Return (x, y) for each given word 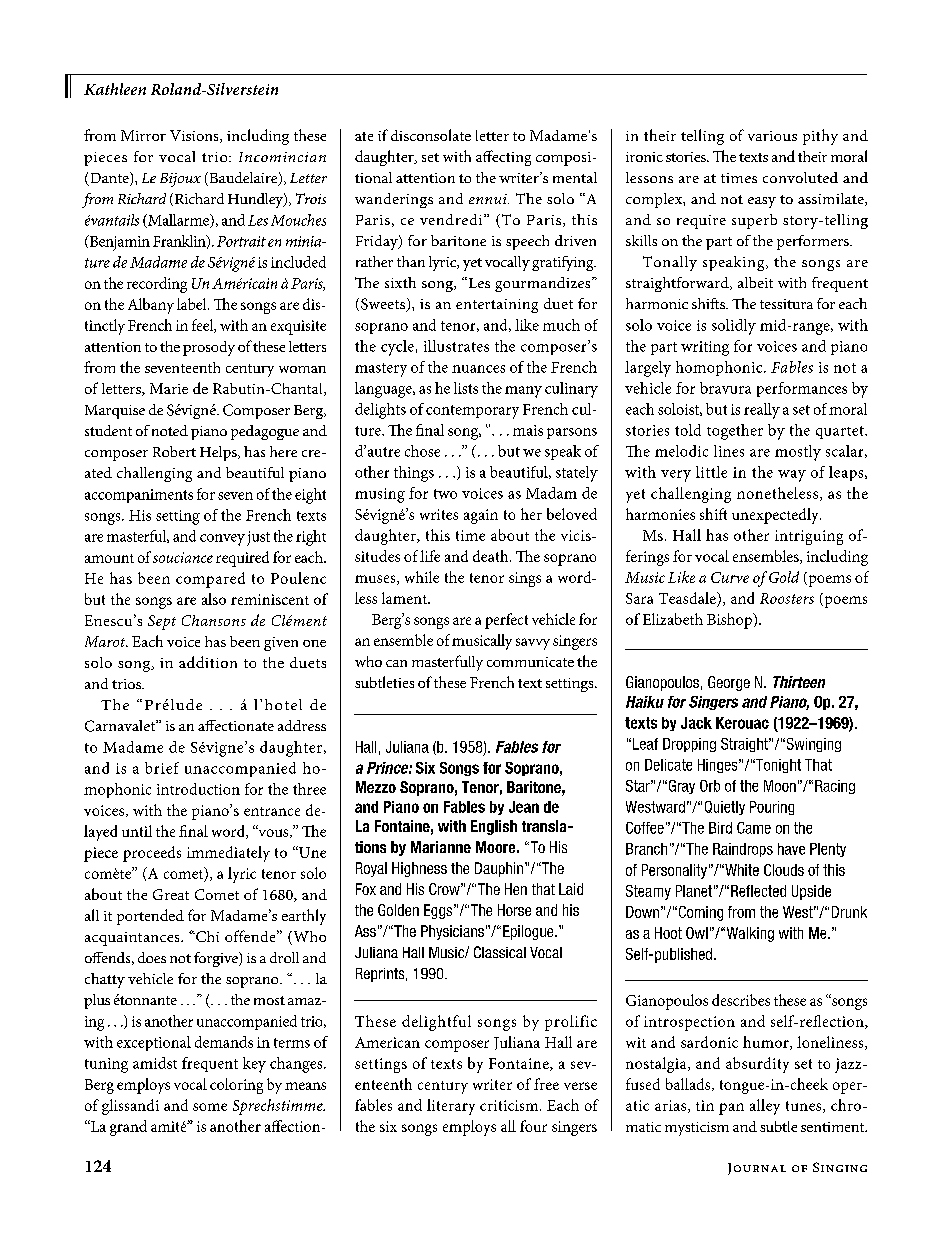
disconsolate (431, 135)
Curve (730, 577)
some (210, 1107)
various (772, 136)
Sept (162, 622)
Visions (195, 136)
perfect (506, 621)
